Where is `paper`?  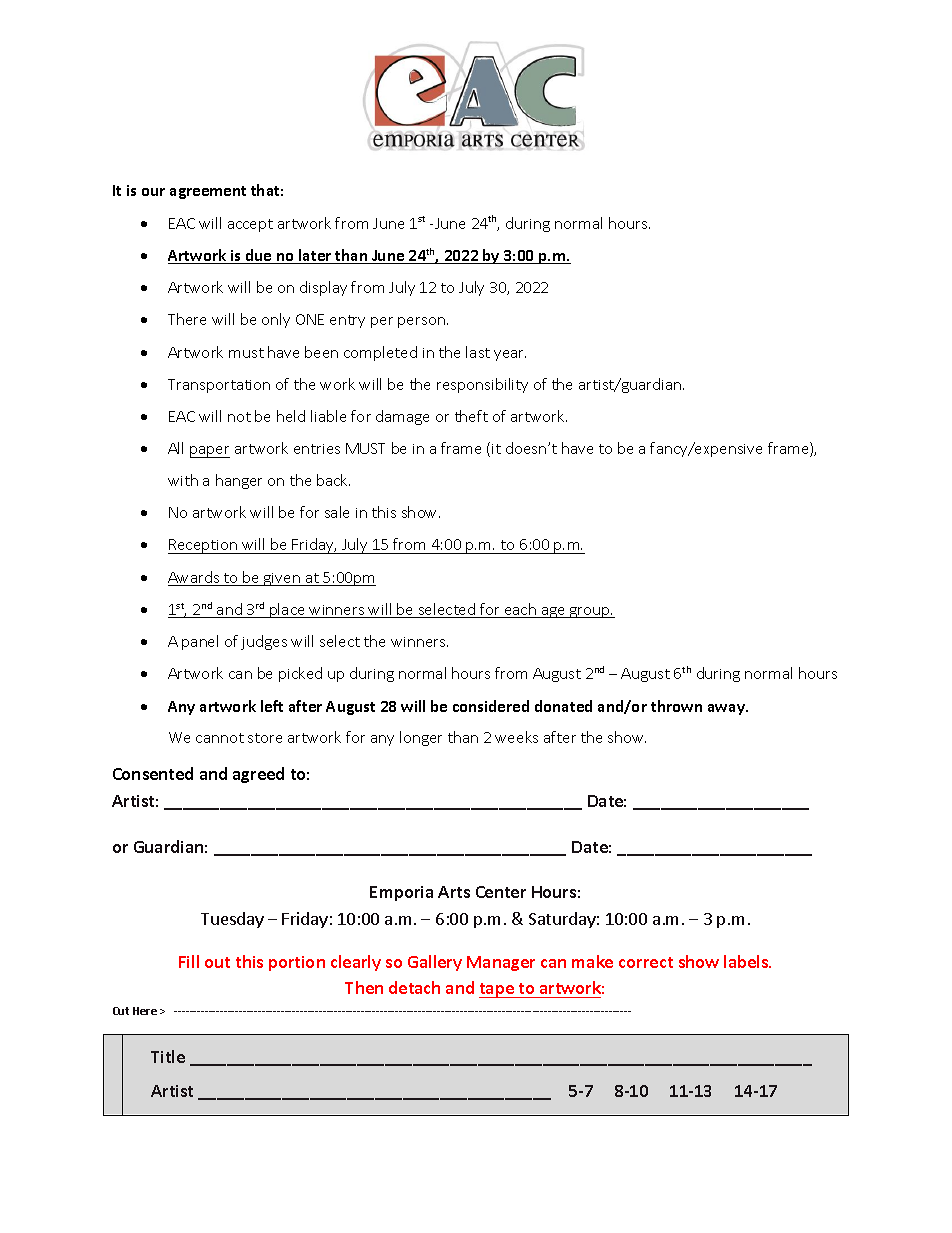 paper is located at coordinates (210, 452).
